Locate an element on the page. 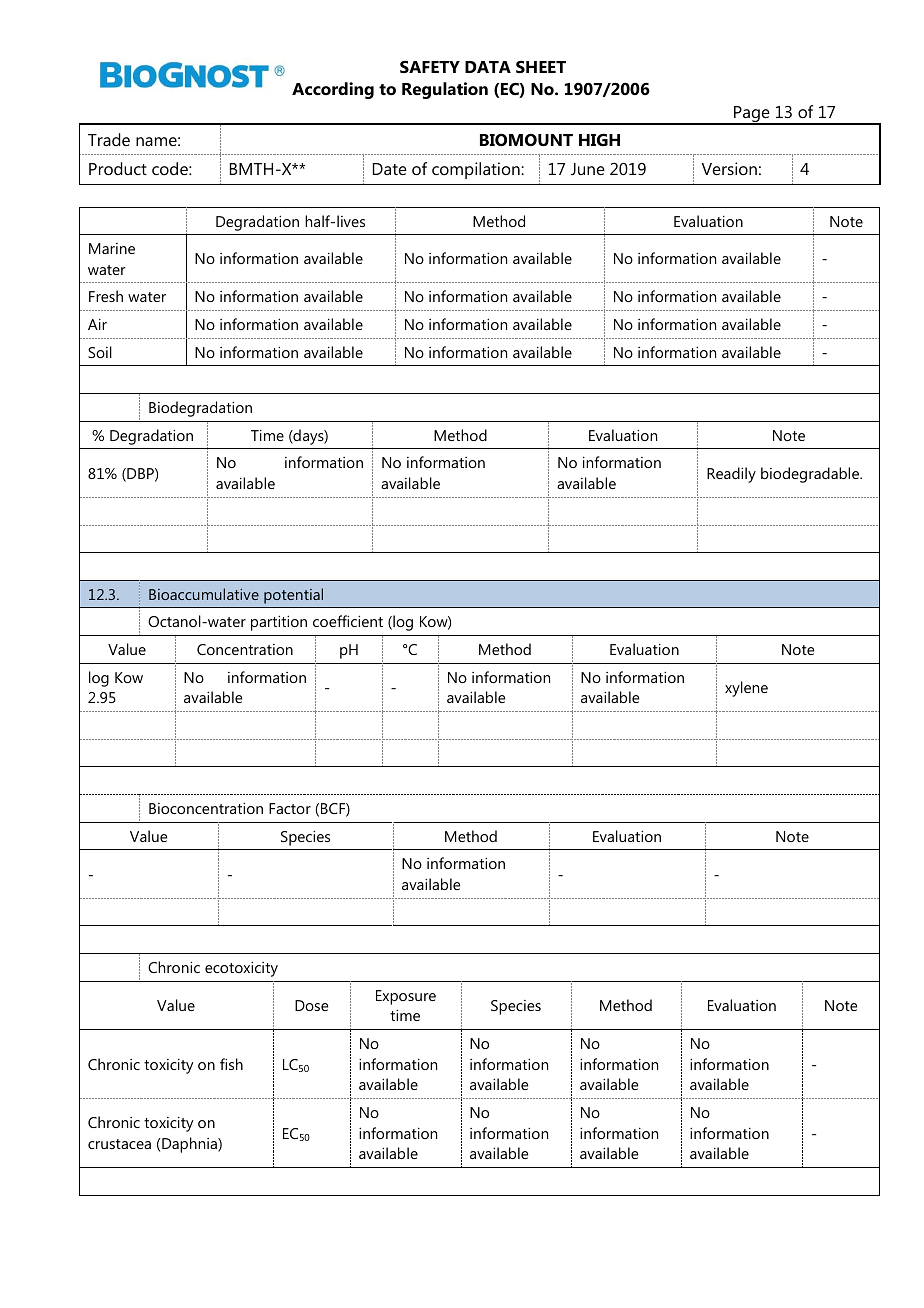 The height and width of the image is (1308, 924). fish is located at coordinates (231, 1064).
